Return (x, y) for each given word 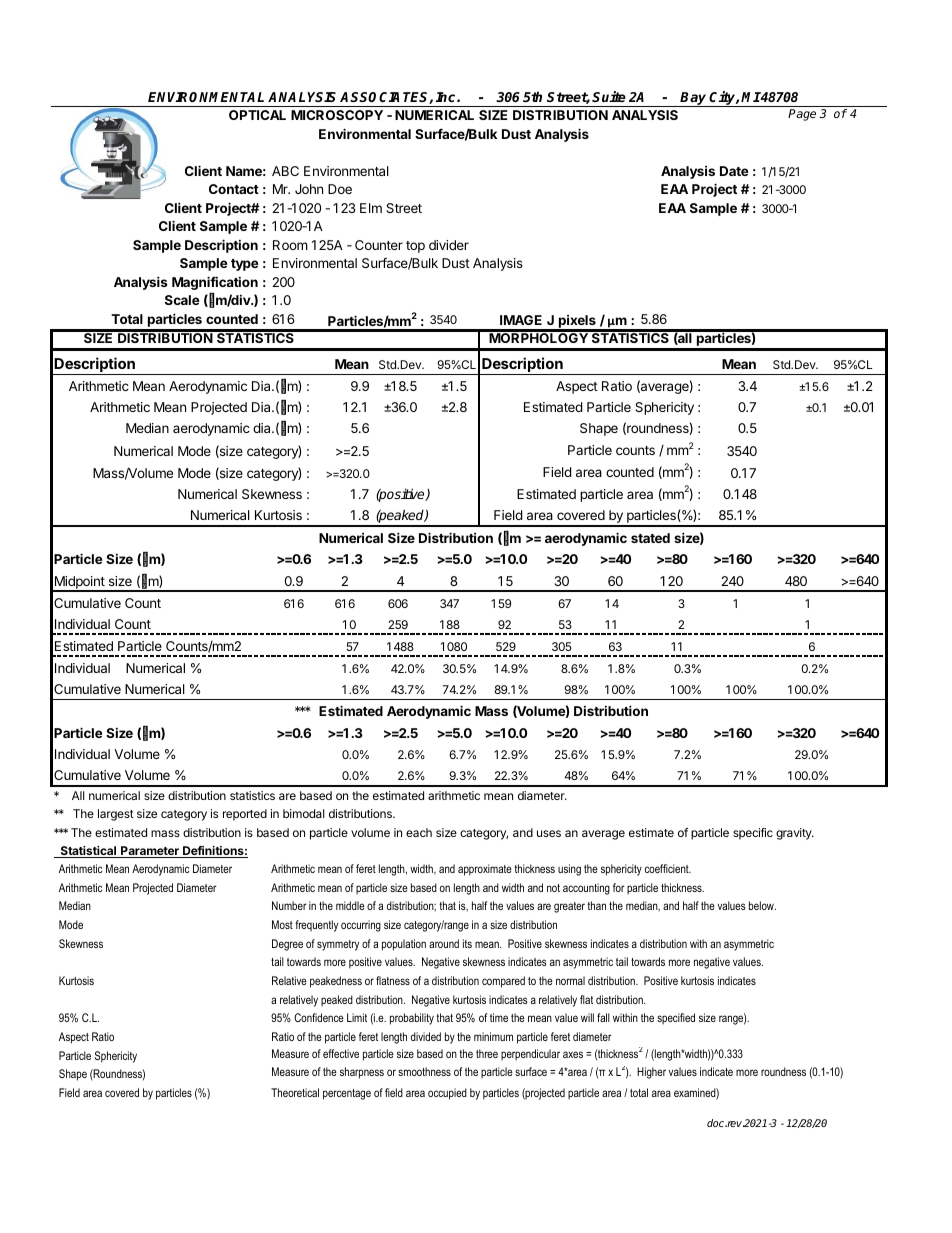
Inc (446, 97)
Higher (651, 1073)
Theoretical (295, 1092)
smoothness (424, 1071)
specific (753, 834)
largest (116, 815)
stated (650, 538)
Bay (694, 99)
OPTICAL (257, 115)
